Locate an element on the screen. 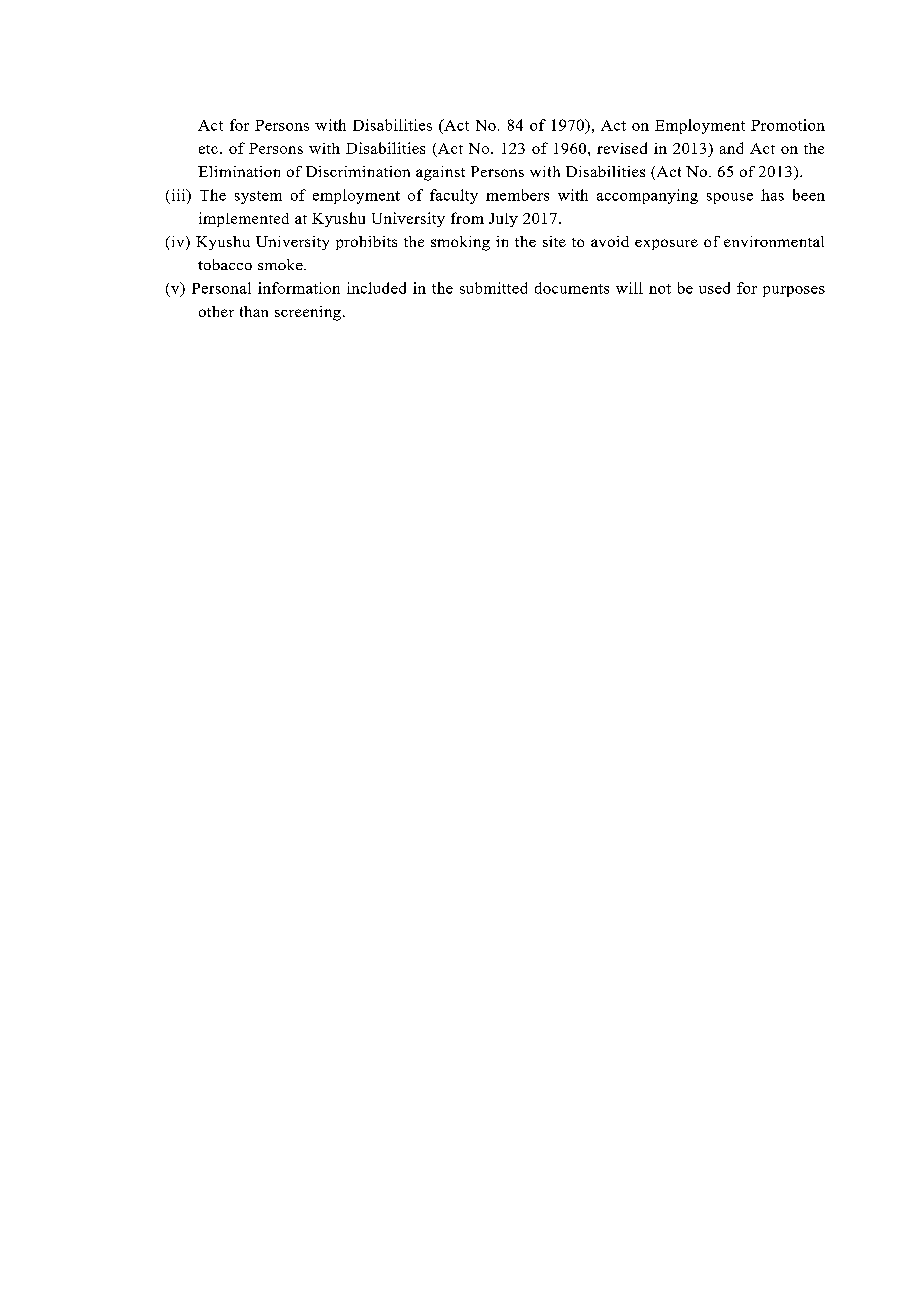 This screenshot has height=1308, width=924. against is located at coordinates (440, 173).
